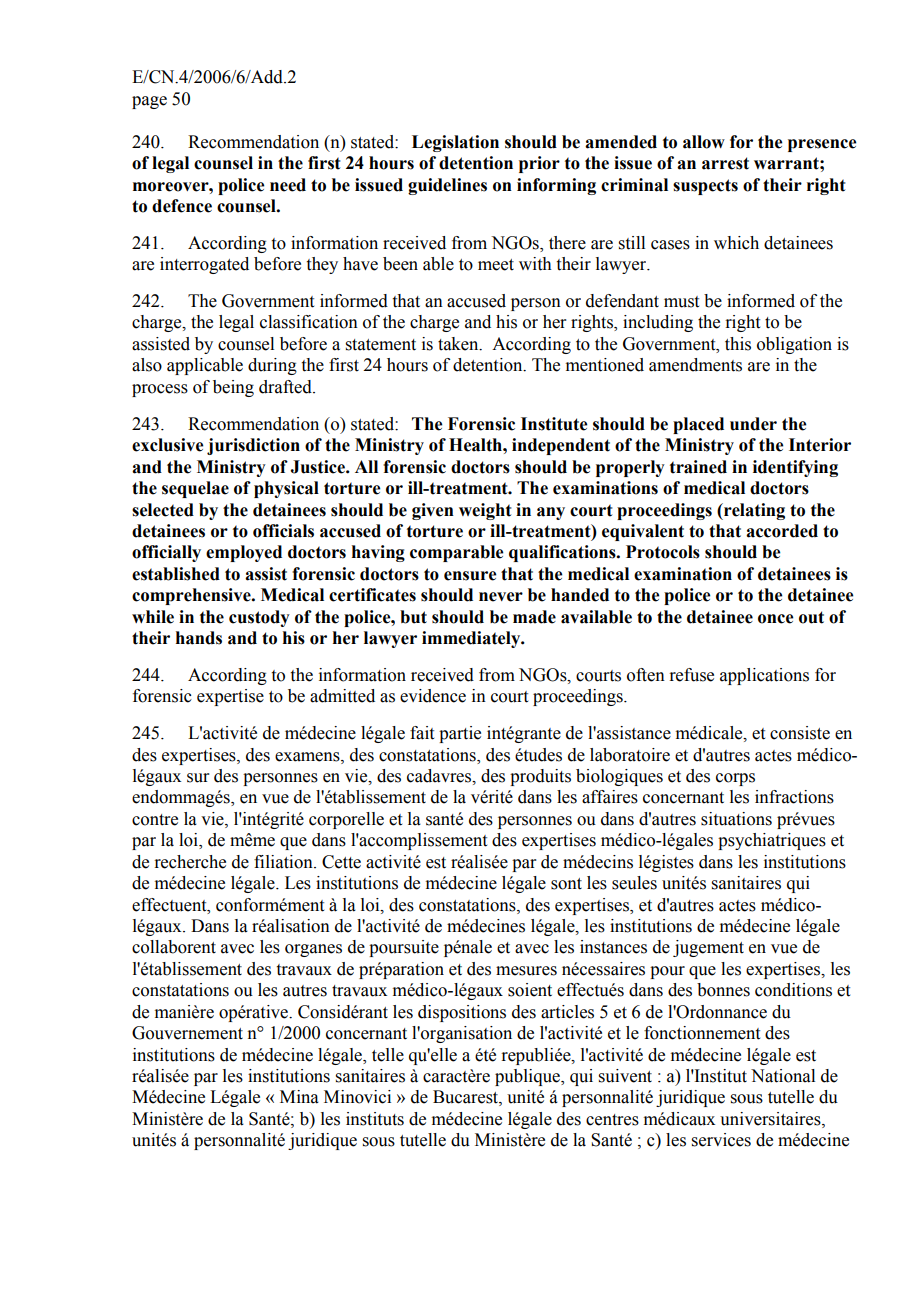 The width and height of the screenshot is (924, 1308). I want to click on jurisdiction, so click(253, 446).
